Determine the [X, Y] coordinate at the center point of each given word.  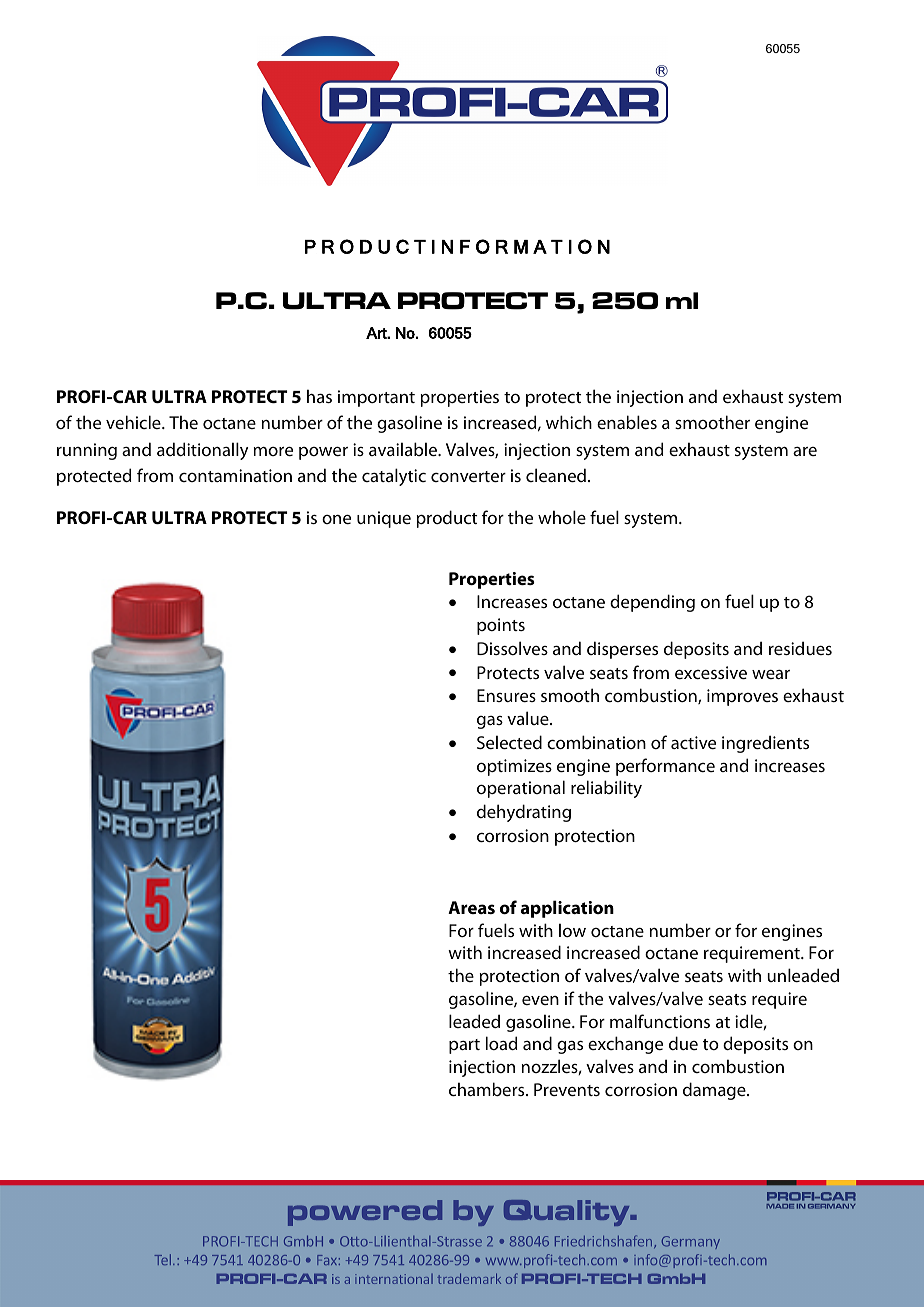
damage [715, 1091]
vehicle [134, 422]
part [464, 1046]
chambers [488, 1089]
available [404, 449]
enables [627, 422]
